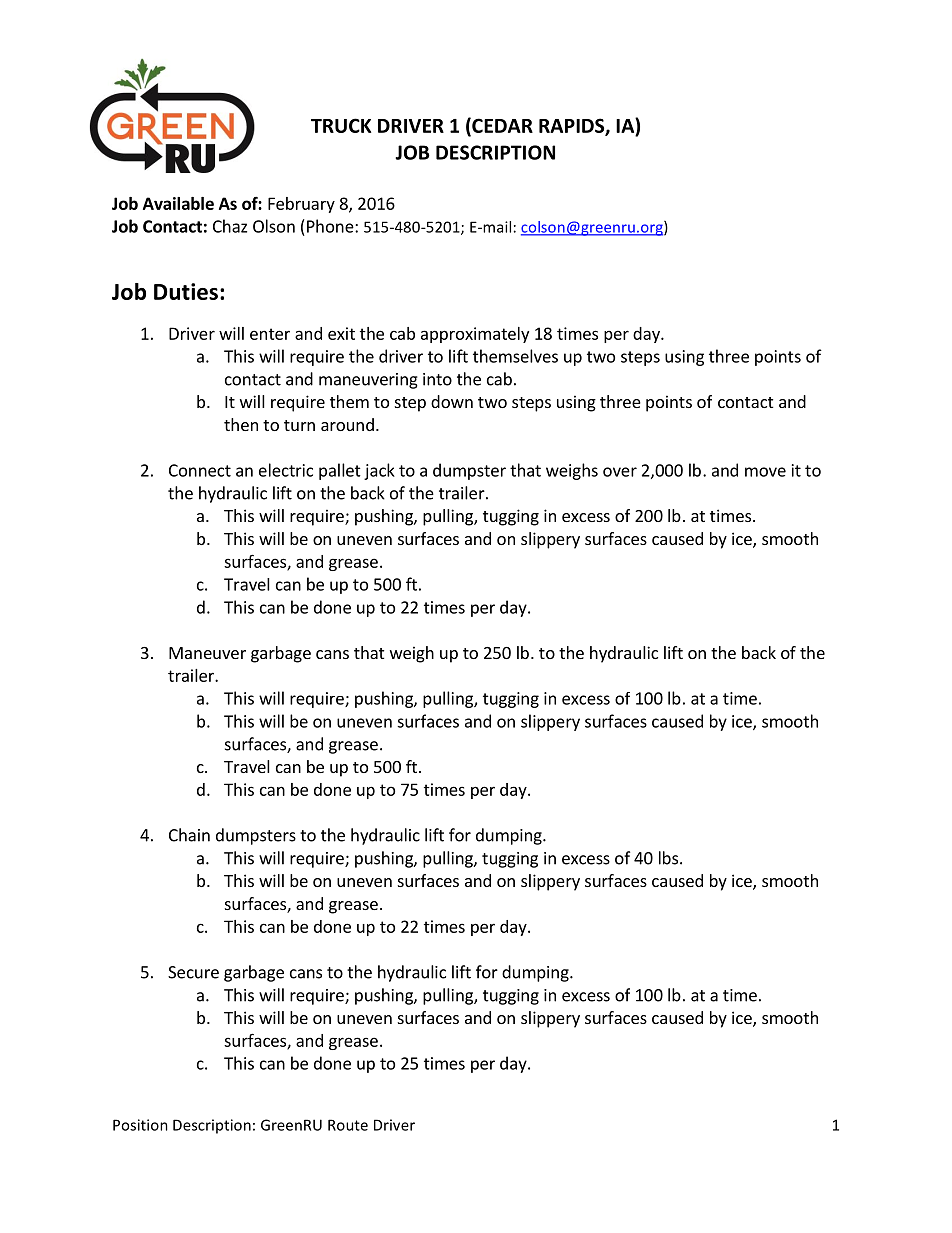 The height and width of the screenshot is (1233, 952). What do you see at coordinates (200, 470) in the screenshot?
I see `Connect` at bounding box center [200, 470].
